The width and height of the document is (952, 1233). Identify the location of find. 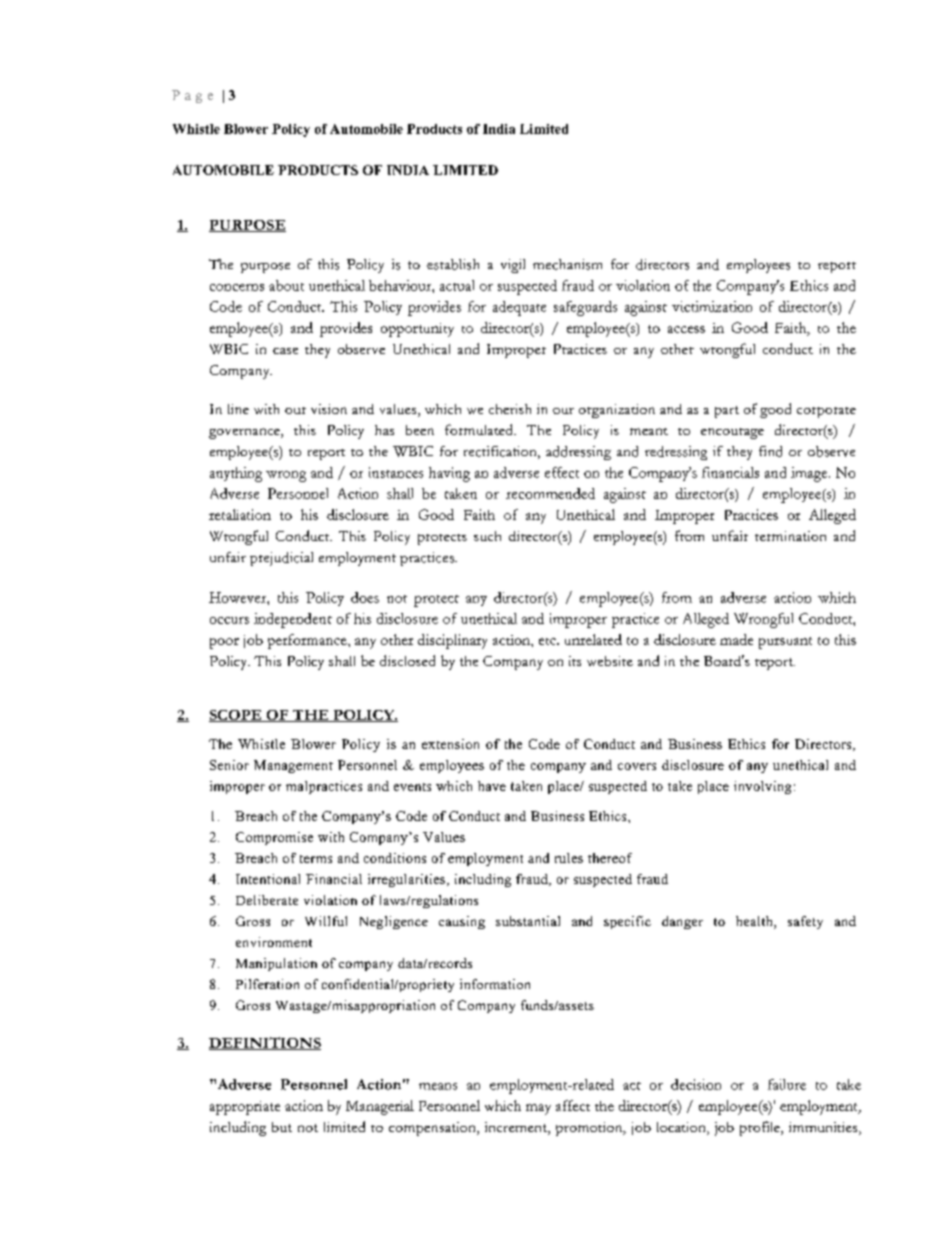
(770, 451).
